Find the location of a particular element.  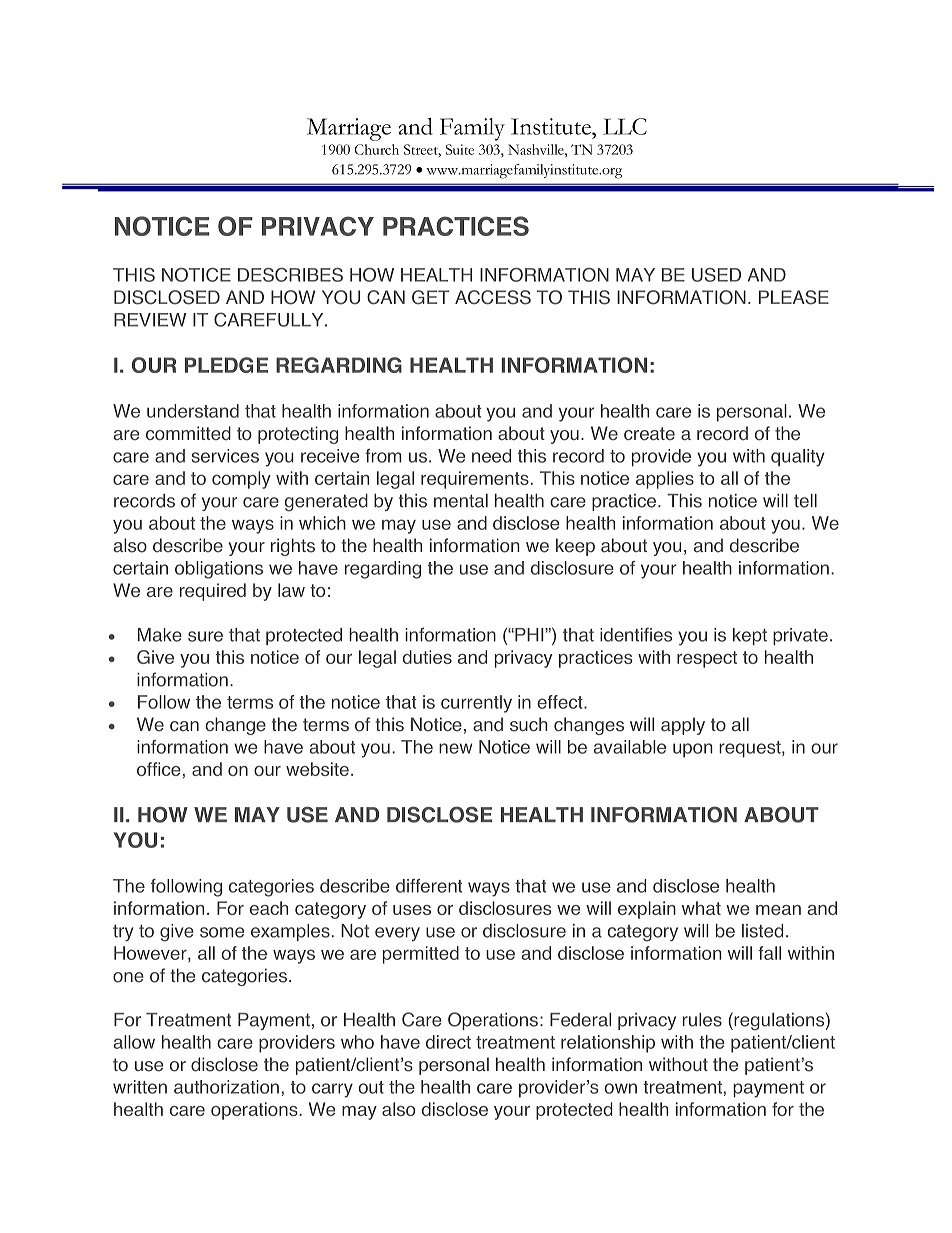

upon is located at coordinates (693, 750).
